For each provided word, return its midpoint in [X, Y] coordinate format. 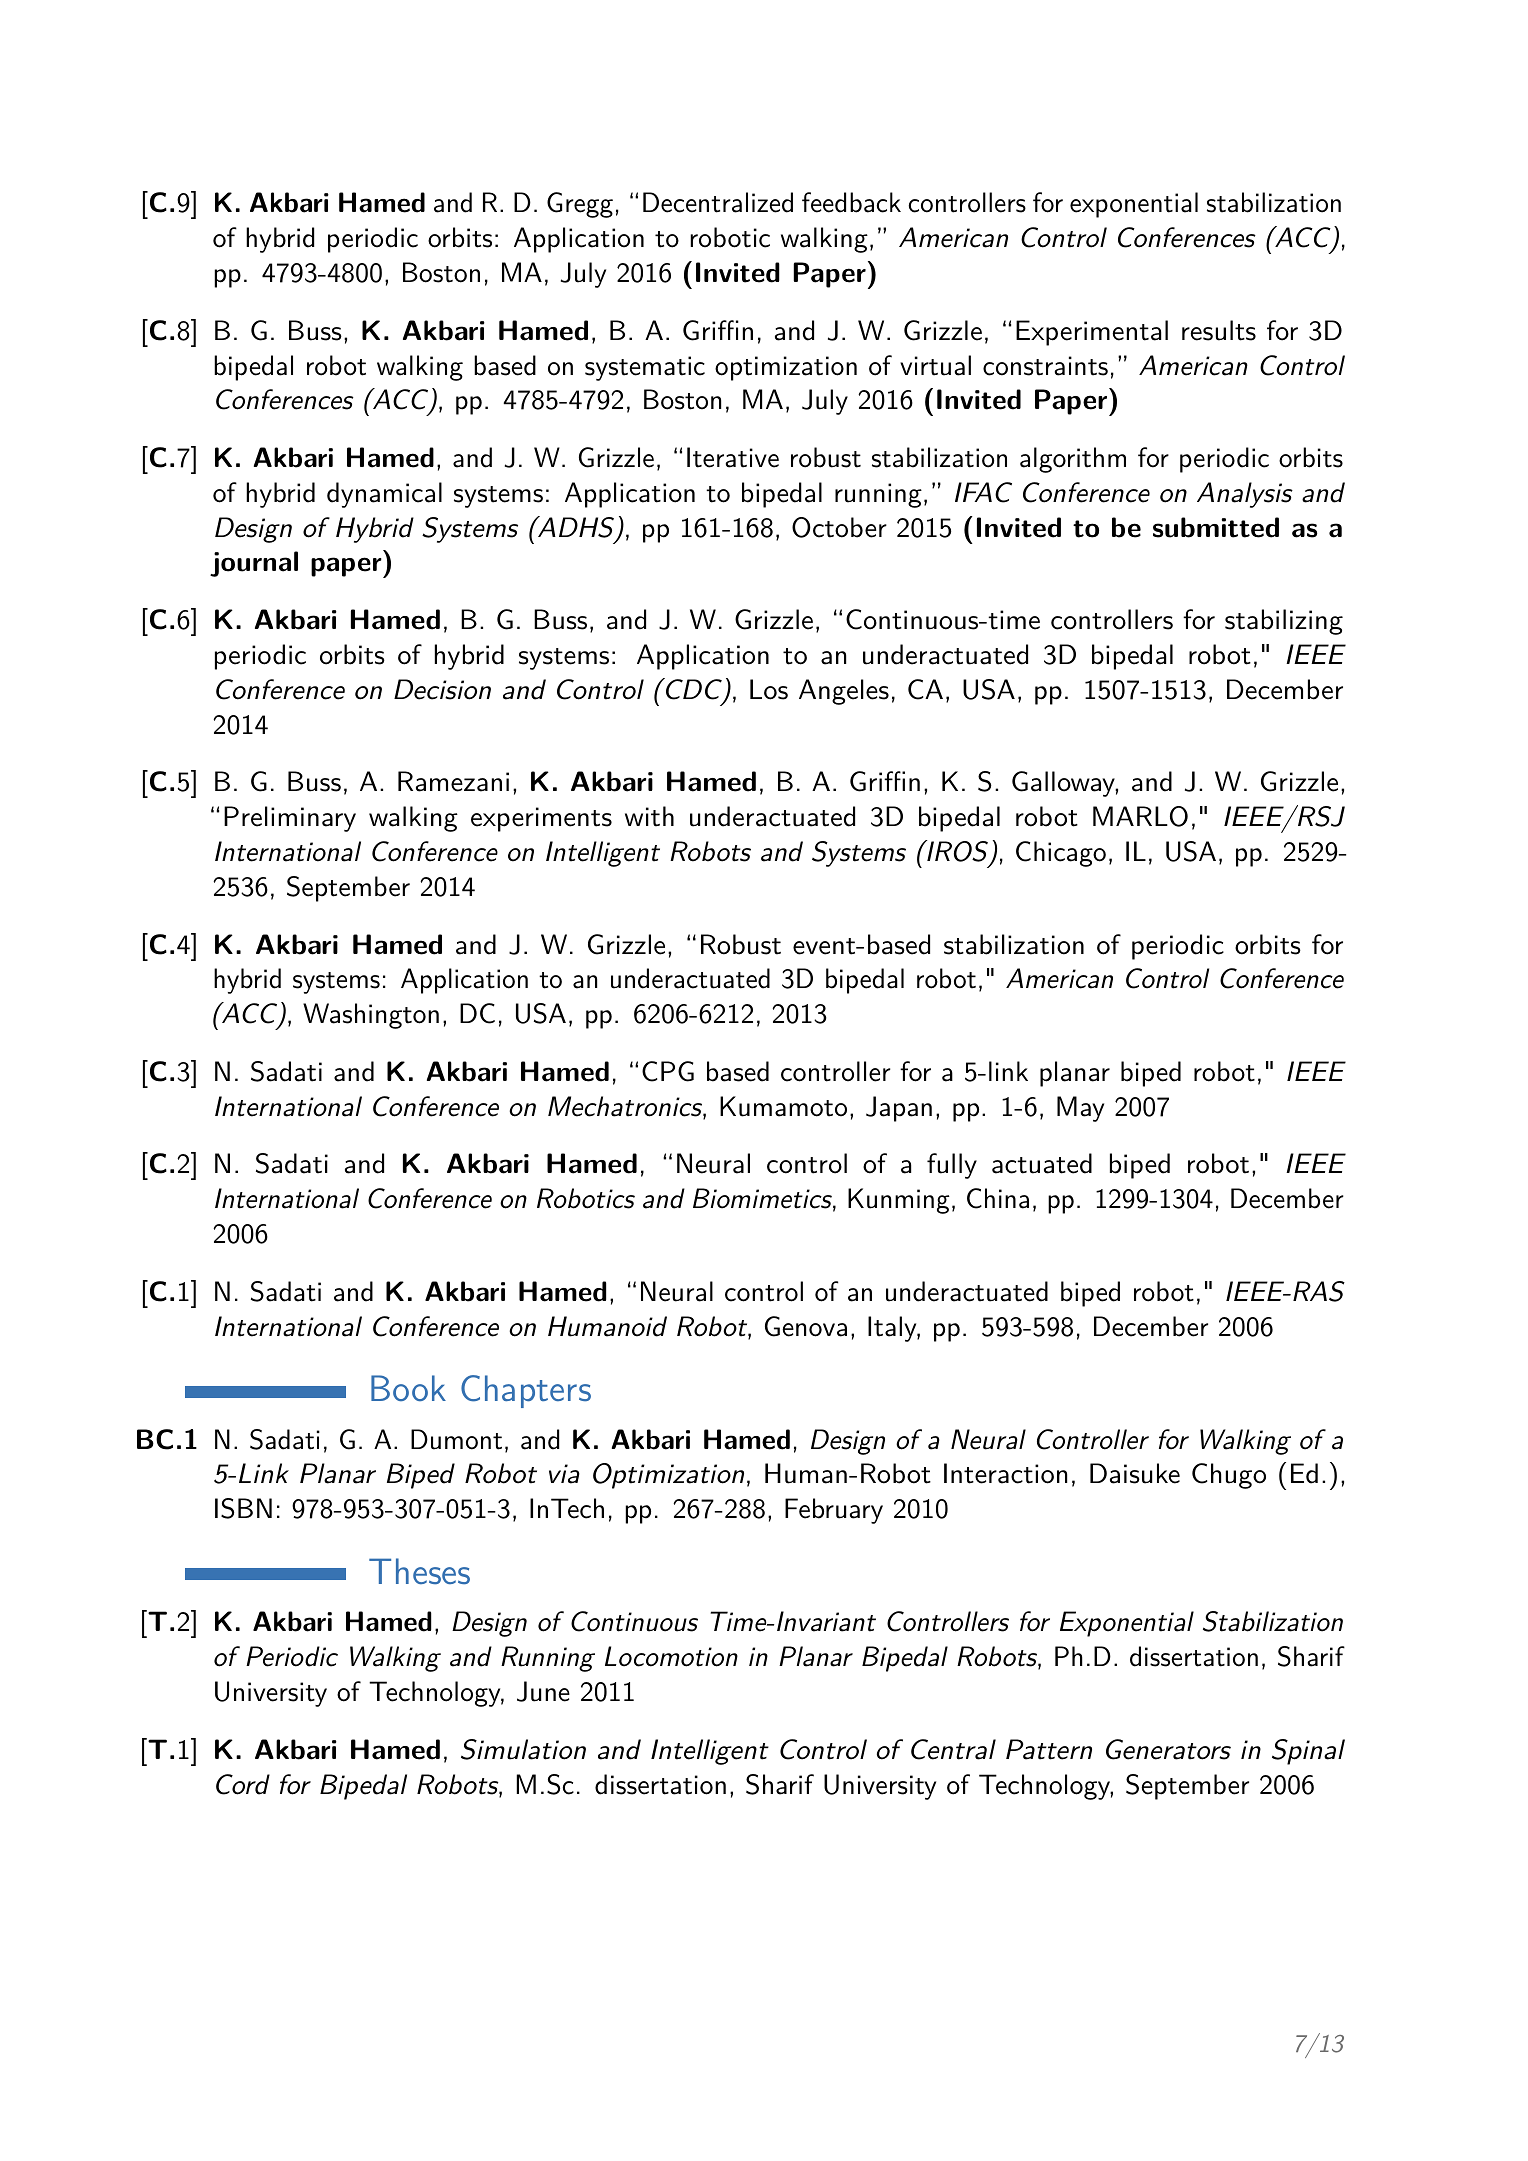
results [1219, 330]
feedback [851, 202]
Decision [442, 689]
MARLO [1140, 816]
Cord [243, 1784]
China [998, 1198]
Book [408, 1388]
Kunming [899, 1201]
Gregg [580, 205]
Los [769, 689]
